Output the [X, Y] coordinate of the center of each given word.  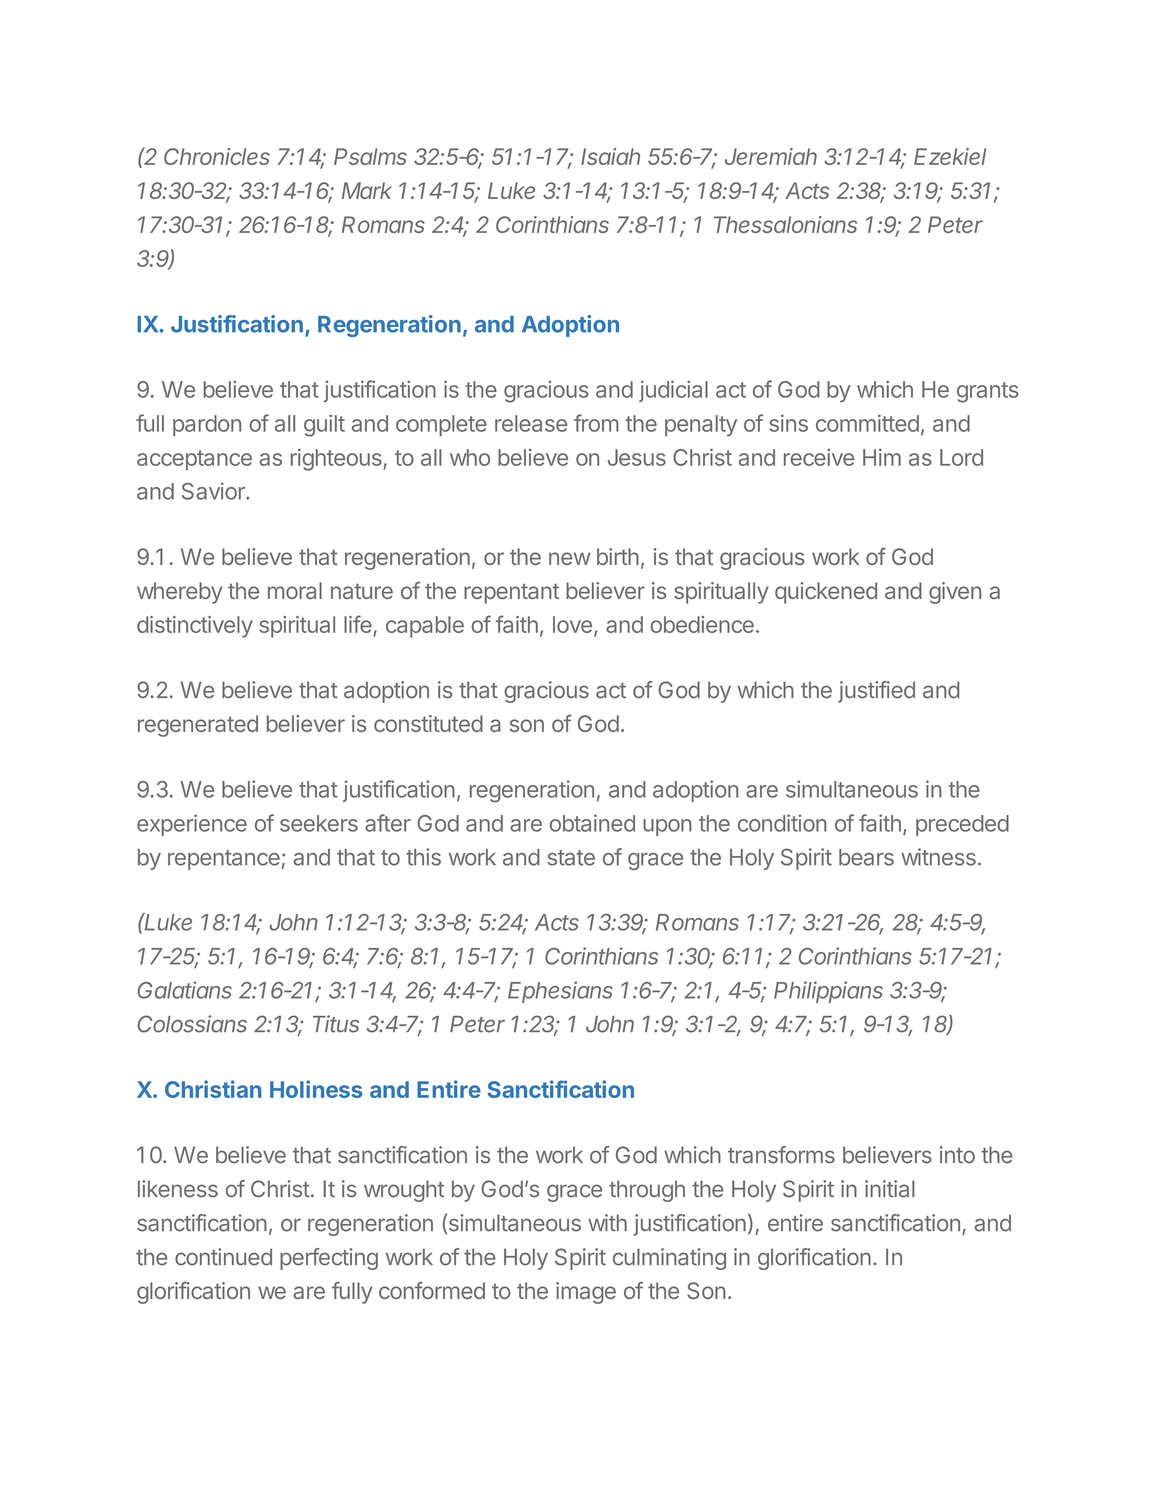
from [596, 423]
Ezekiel [950, 156]
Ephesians [560, 992]
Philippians [828, 992]
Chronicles [217, 156]
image [586, 1293]
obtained [592, 823]
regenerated [198, 726]
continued [223, 1257]
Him [882, 457]
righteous [337, 460]
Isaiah [610, 156]
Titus [336, 1024]
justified [876, 692]
